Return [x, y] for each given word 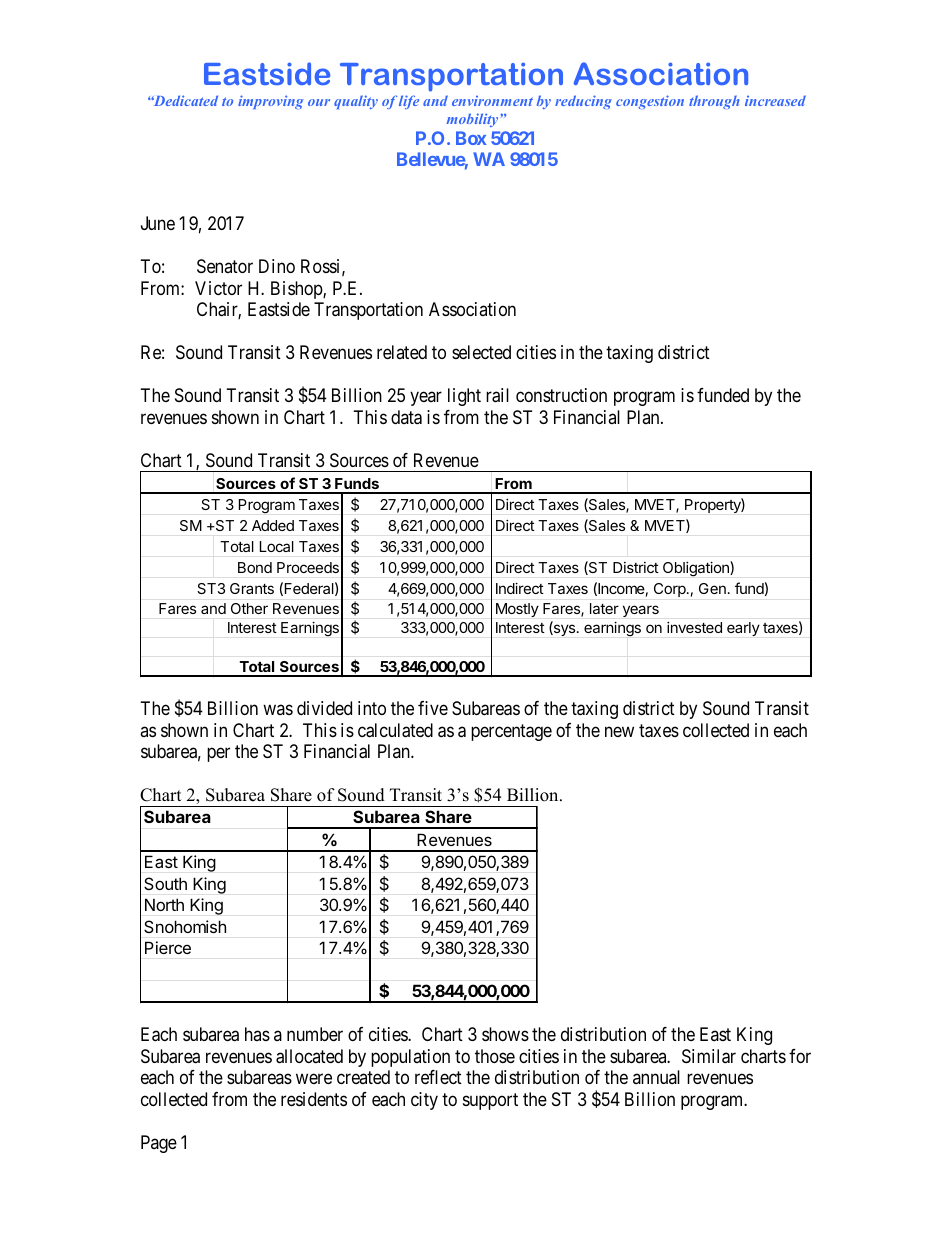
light [464, 397]
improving [270, 102]
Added [273, 525]
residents [314, 1099]
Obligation [697, 569]
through [714, 102]
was [278, 710]
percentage [511, 732]
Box [471, 138]
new [619, 731]
